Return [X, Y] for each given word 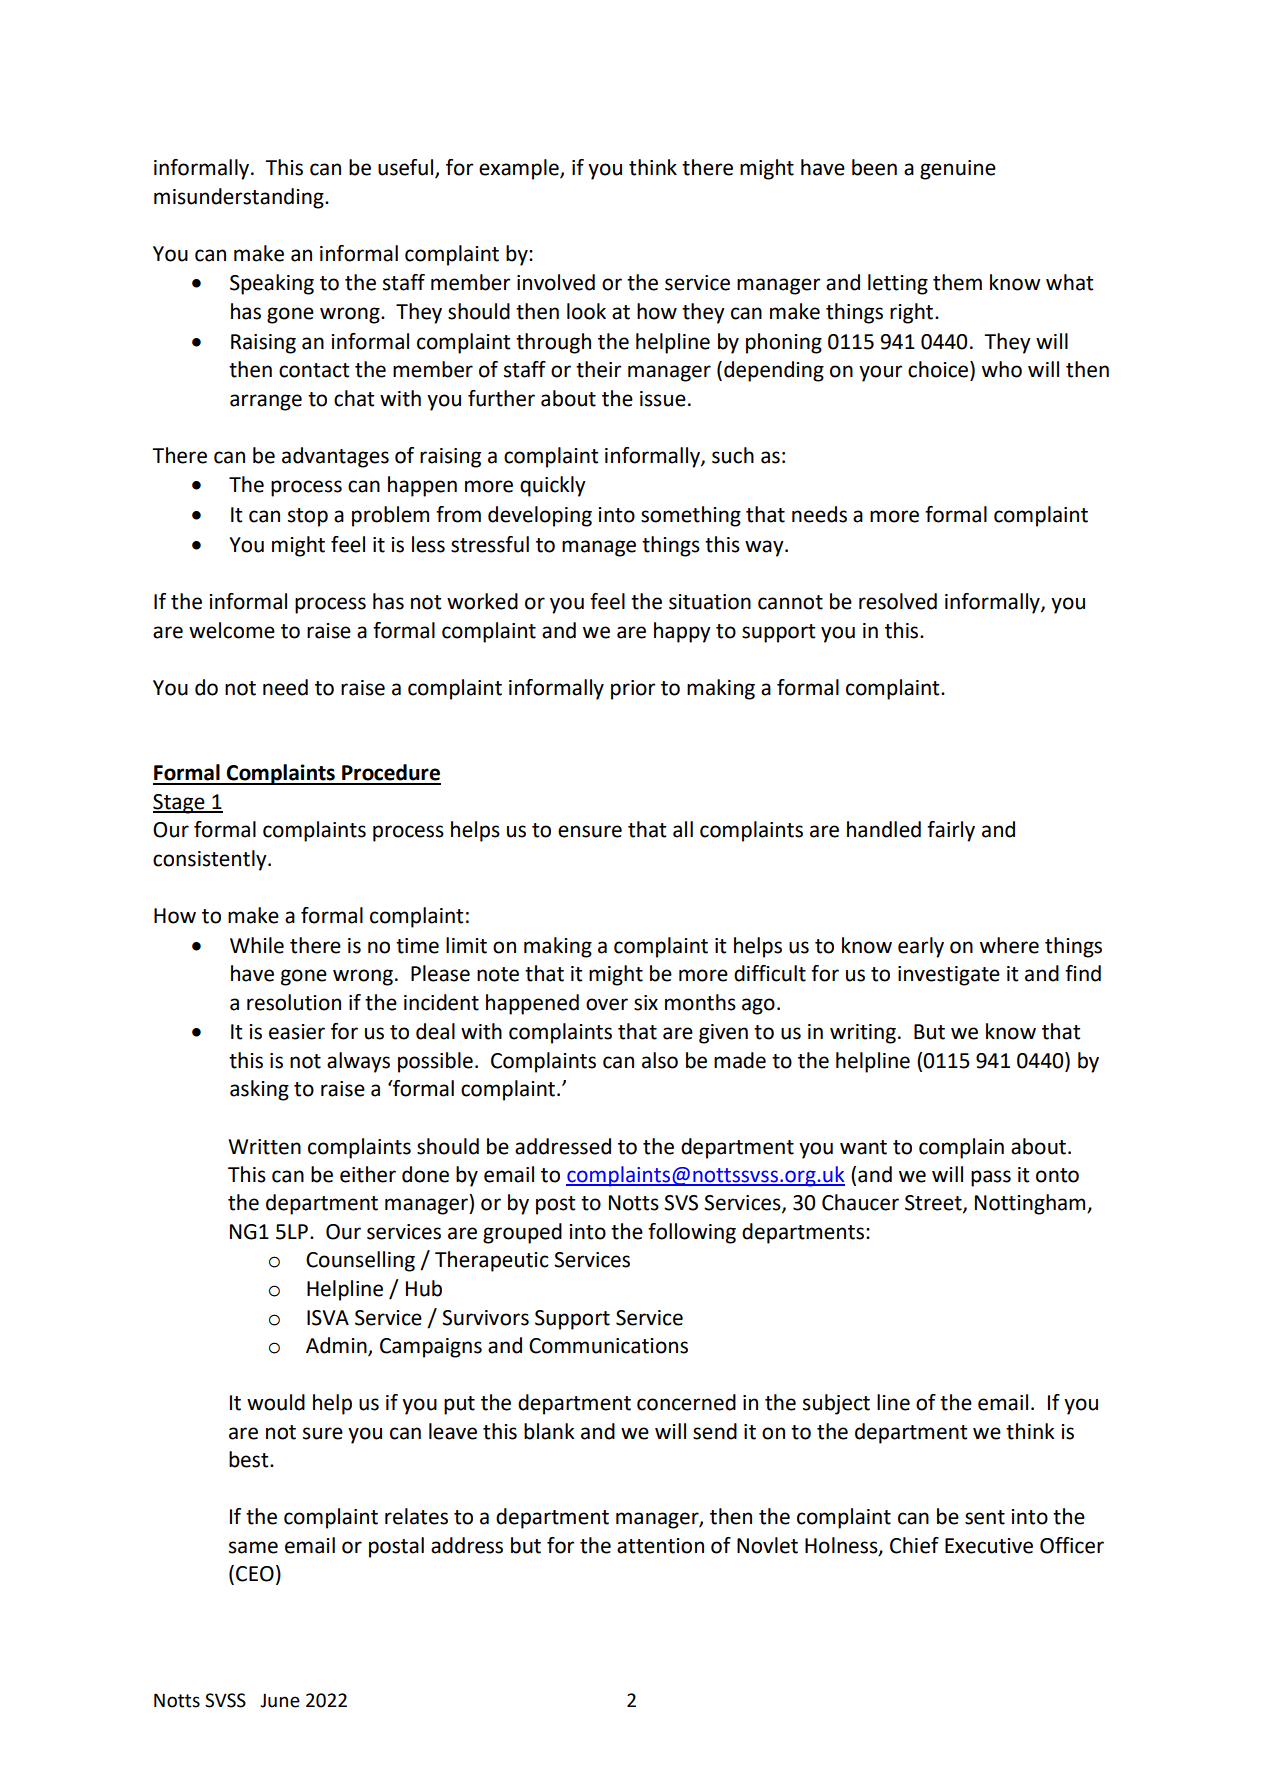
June [280, 1700]
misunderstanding [240, 198]
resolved [898, 601]
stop [308, 517]
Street [934, 1204]
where [1009, 945]
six [646, 1003]
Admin [337, 1346]
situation [710, 602]
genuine [958, 170]
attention [660, 1546]
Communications [608, 1346]
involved [556, 282]
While [257, 945]
